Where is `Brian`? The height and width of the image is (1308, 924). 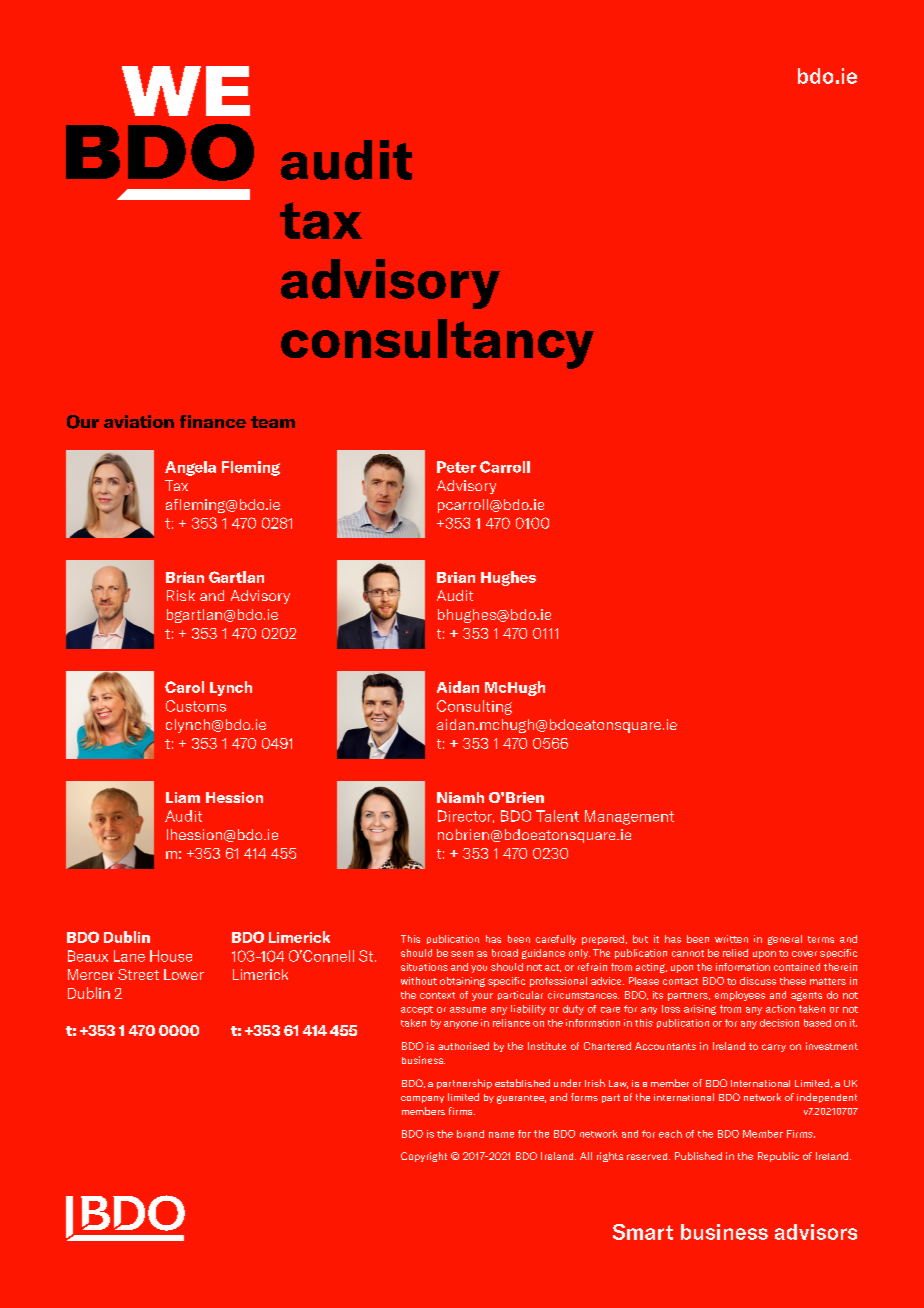
Brian is located at coordinates (456, 577).
